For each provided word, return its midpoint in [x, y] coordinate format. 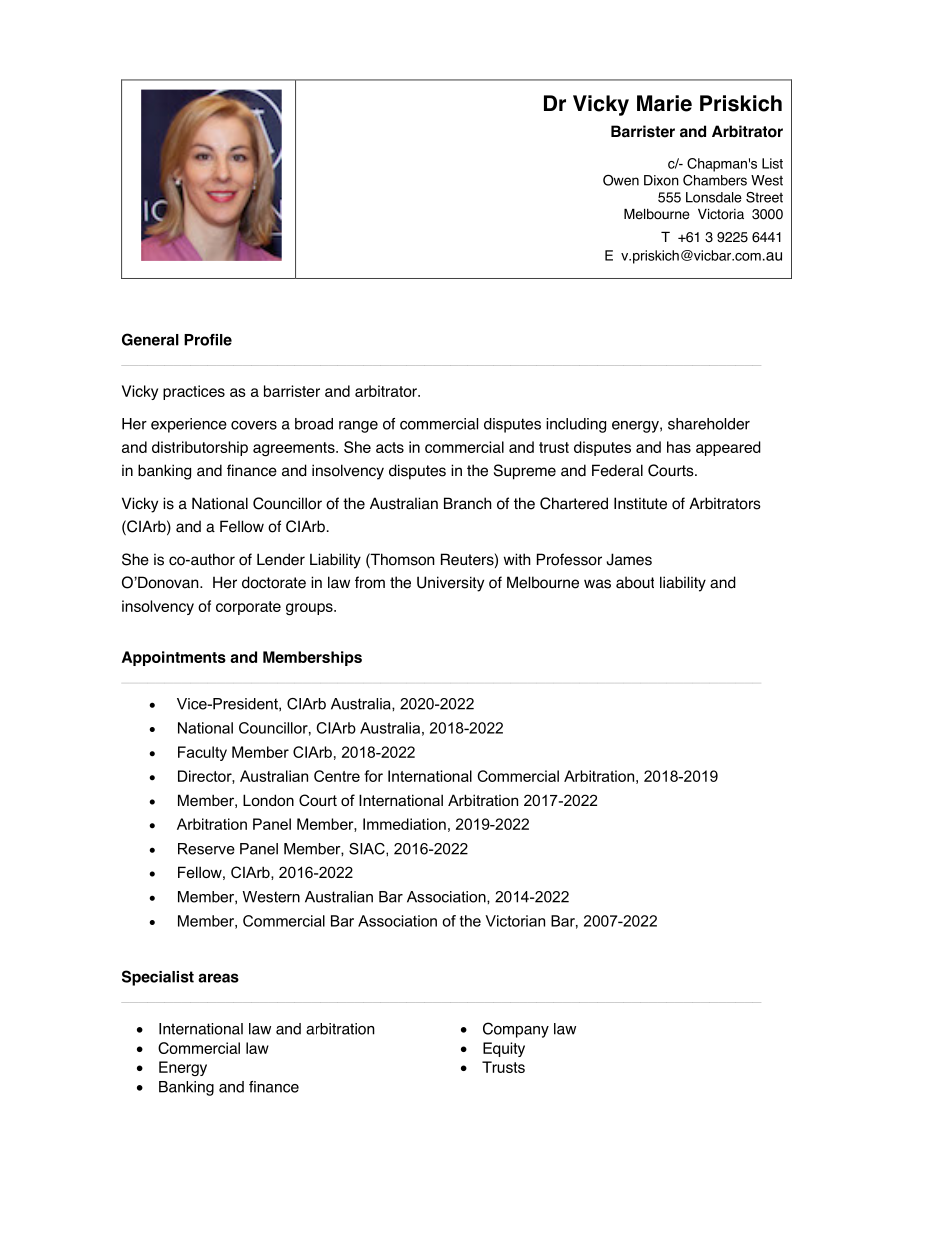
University [450, 584]
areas [218, 978]
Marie [664, 103]
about [635, 582]
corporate [248, 608]
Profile [208, 340]
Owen [621, 180]
